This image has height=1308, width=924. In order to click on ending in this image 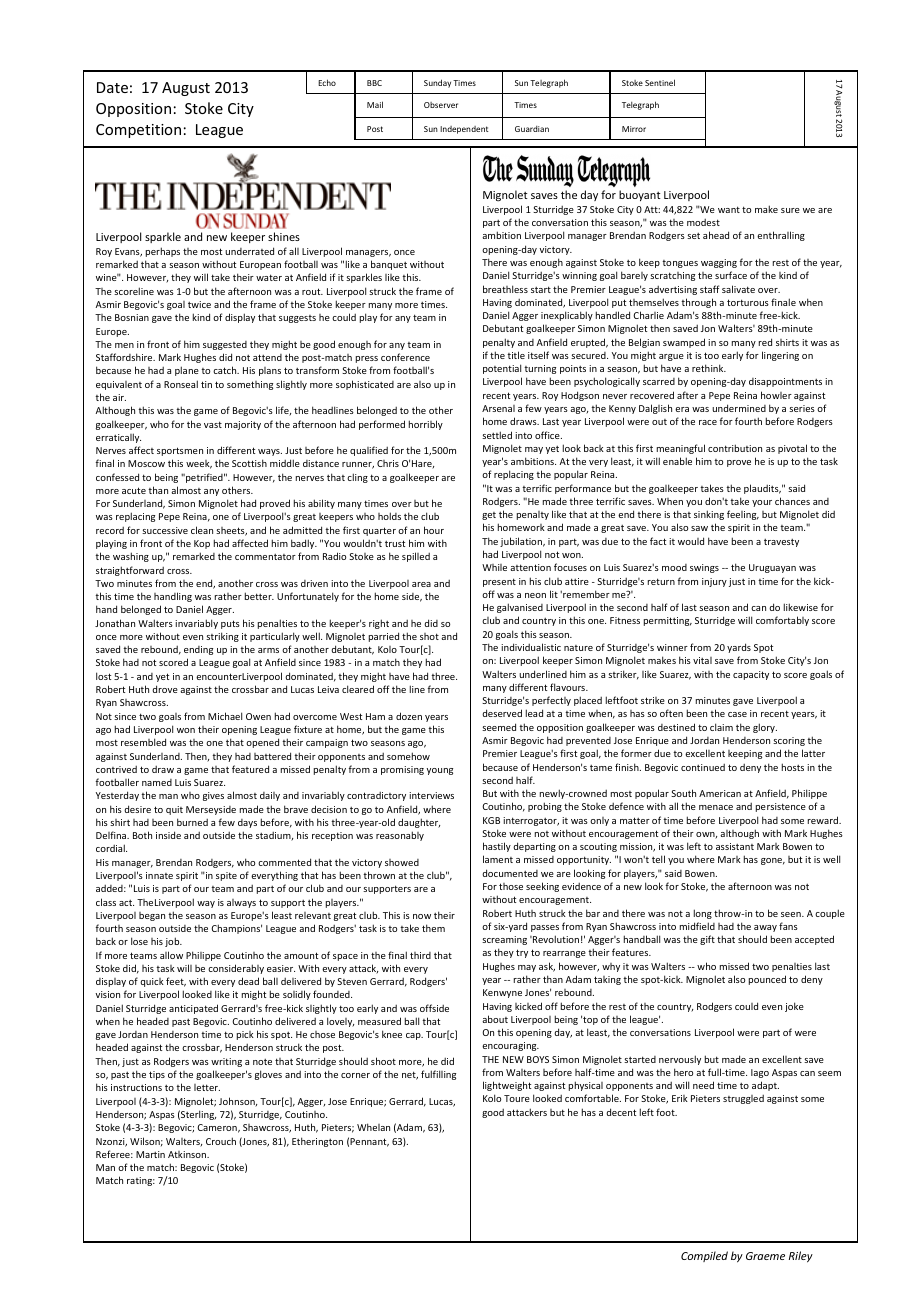, I will do `click(198, 650)`.
